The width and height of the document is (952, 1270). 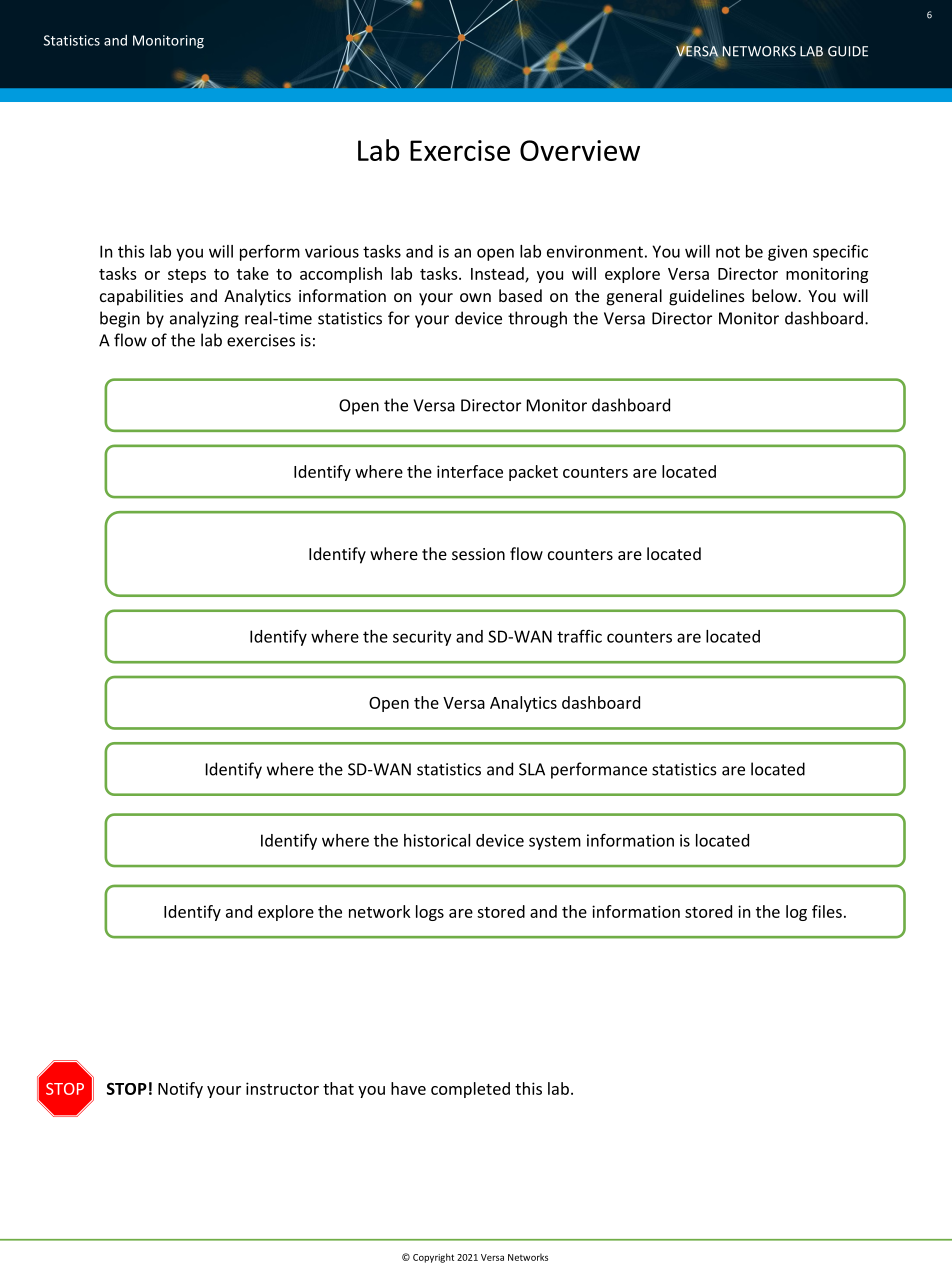 What do you see at coordinates (433, 1258) in the document?
I see `Copyright` at bounding box center [433, 1258].
